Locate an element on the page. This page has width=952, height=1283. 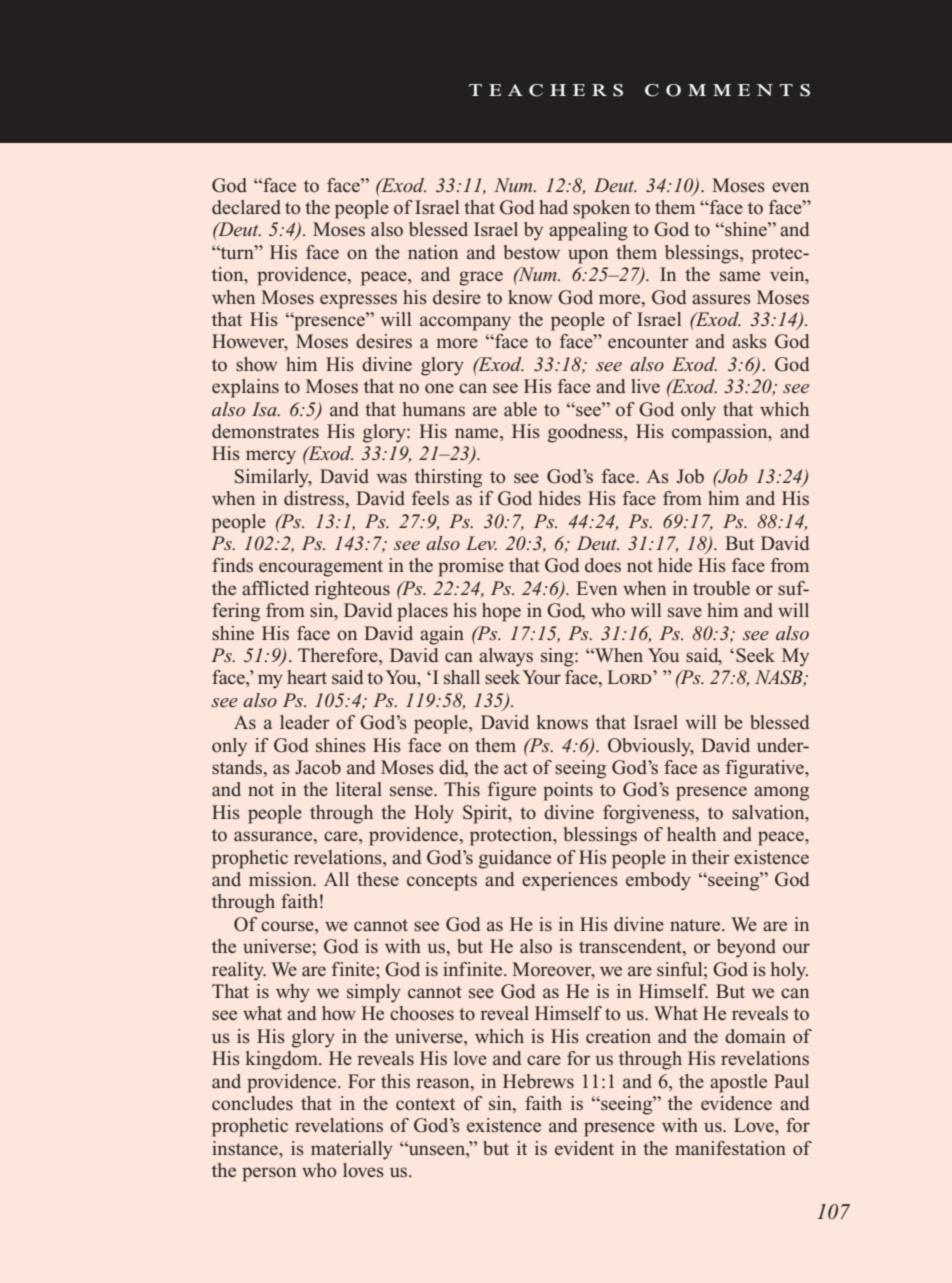
comments is located at coordinates (727, 90).
